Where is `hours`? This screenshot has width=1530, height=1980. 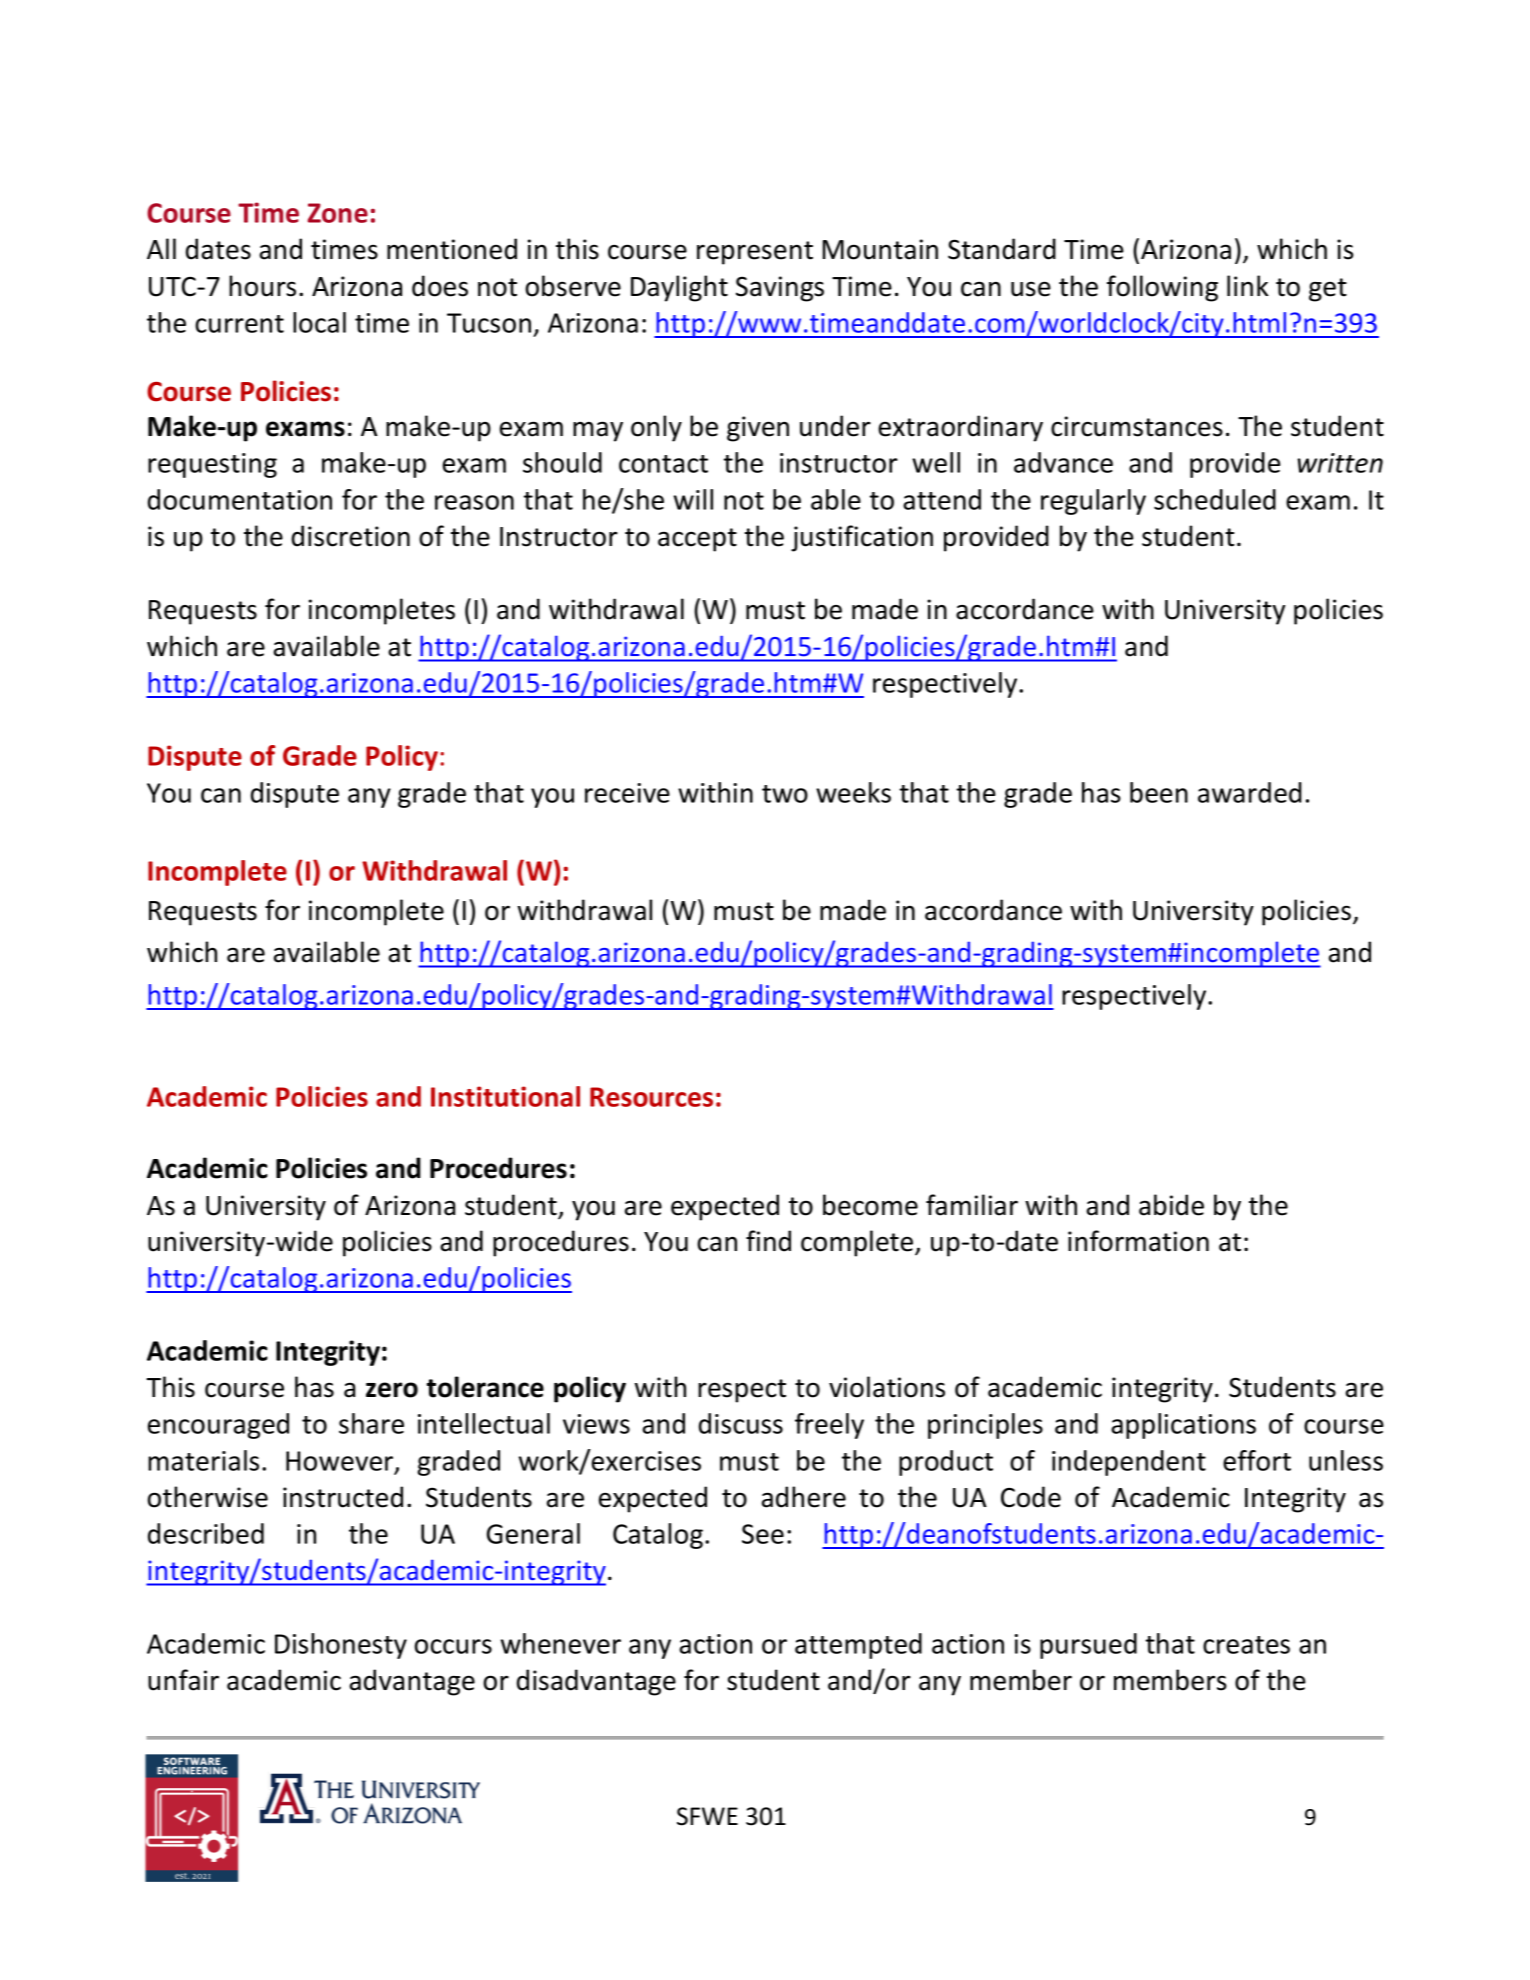 hours is located at coordinates (262, 286).
